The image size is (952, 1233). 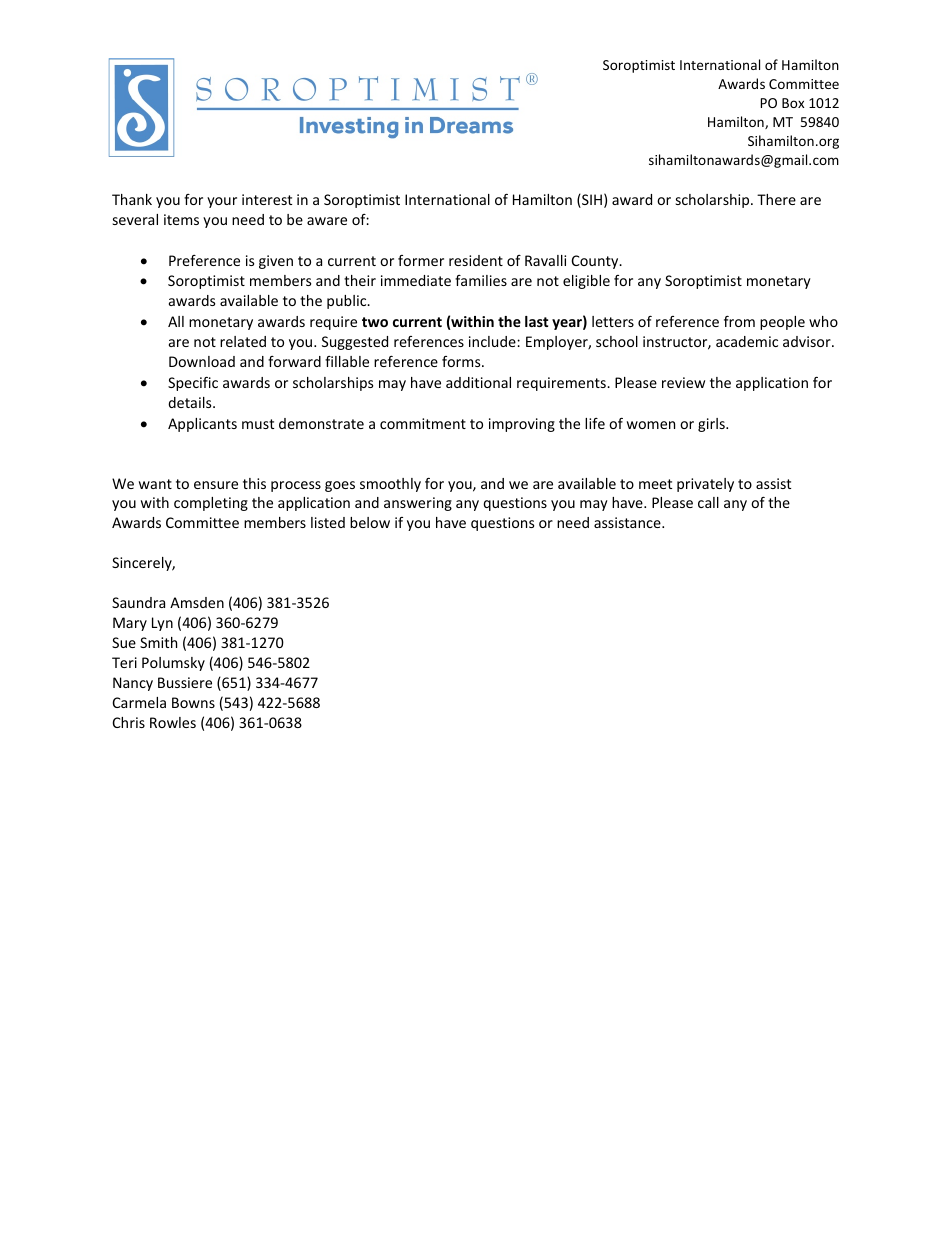 I want to click on call, so click(x=708, y=502).
